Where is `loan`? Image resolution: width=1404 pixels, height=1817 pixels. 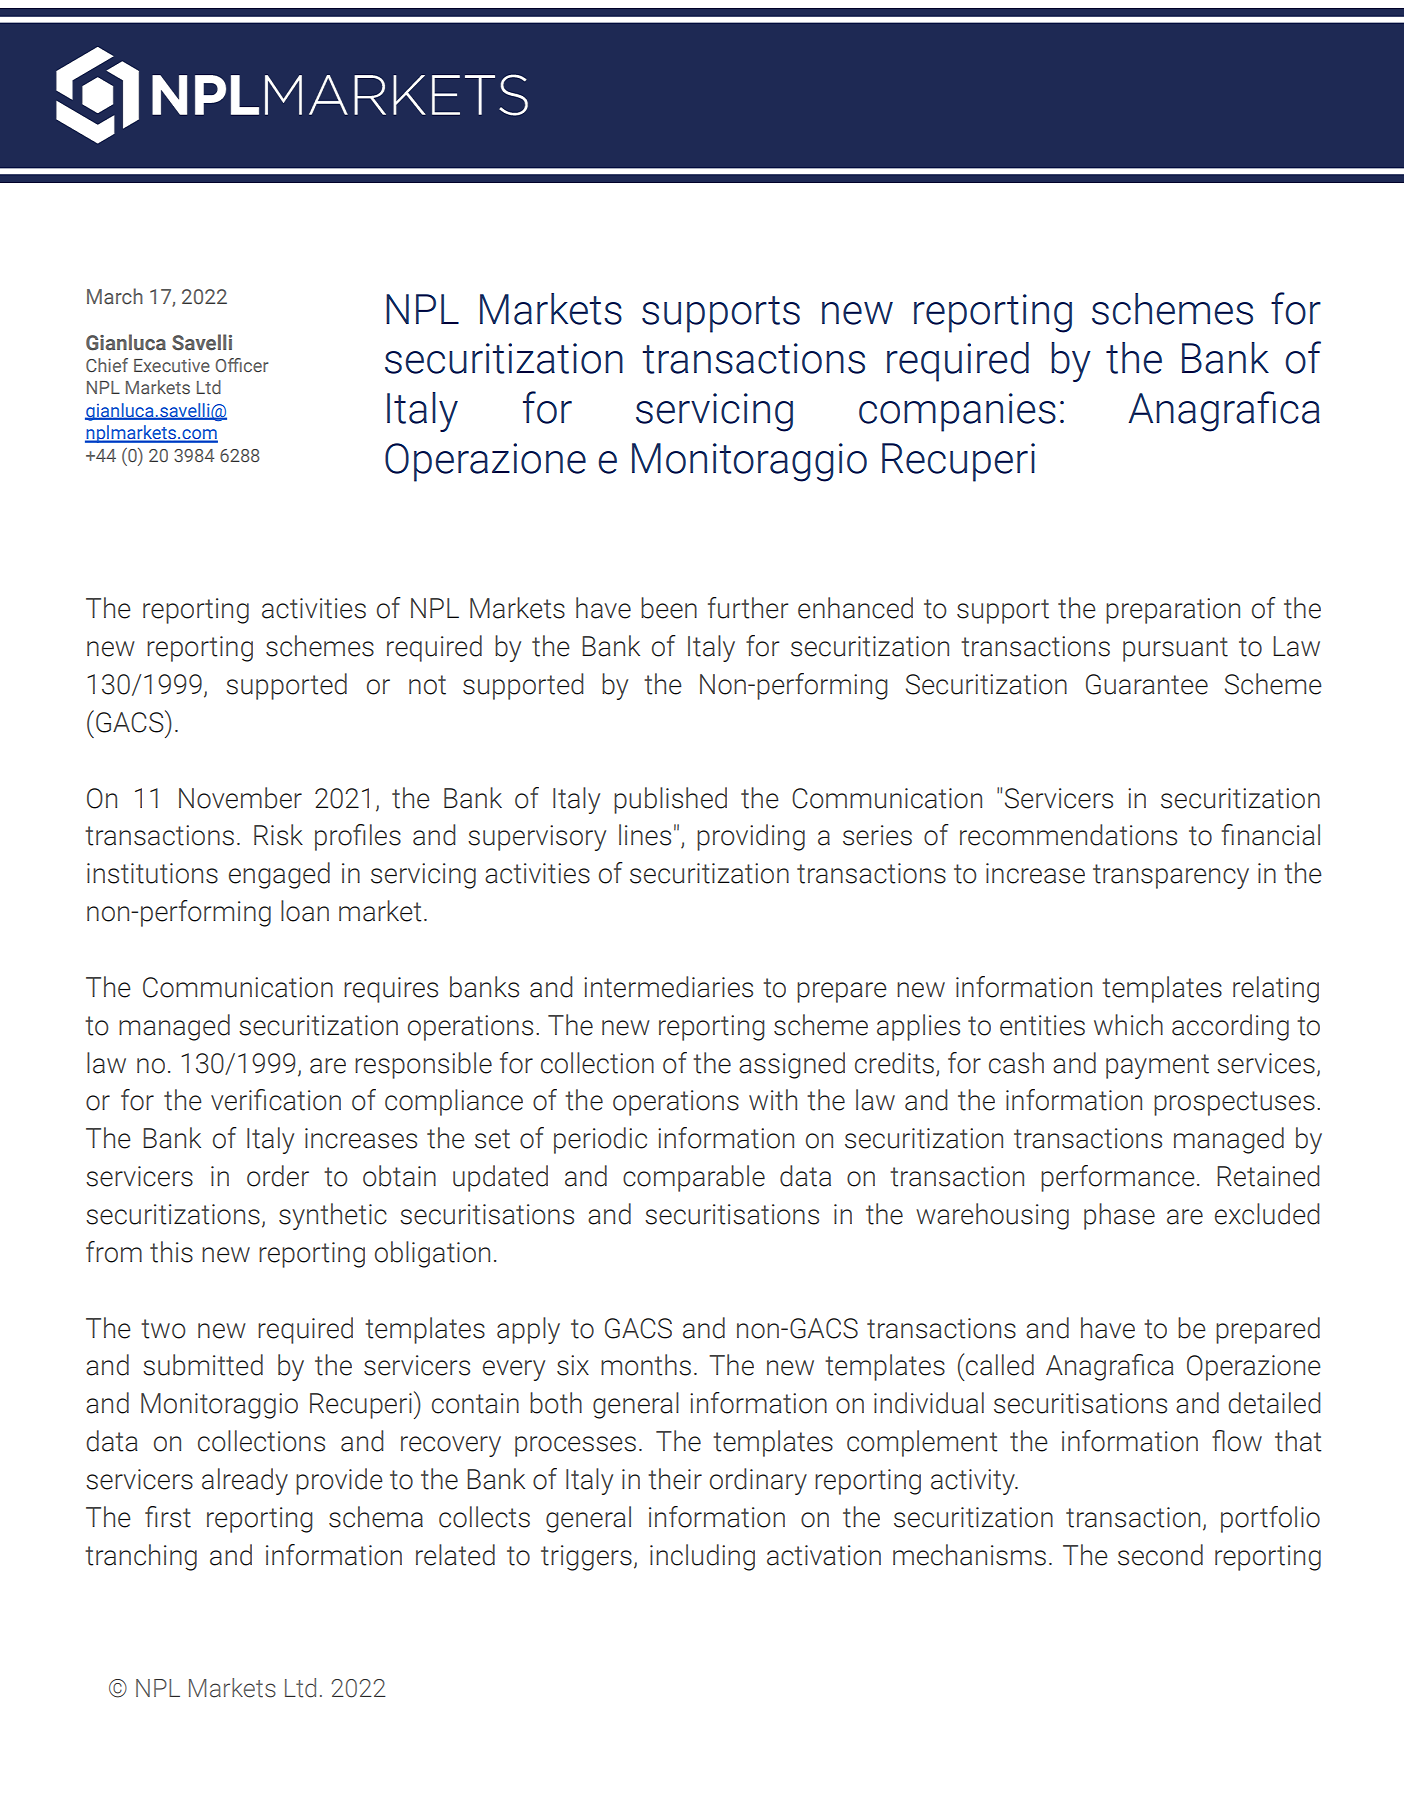 loan is located at coordinates (305, 911).
